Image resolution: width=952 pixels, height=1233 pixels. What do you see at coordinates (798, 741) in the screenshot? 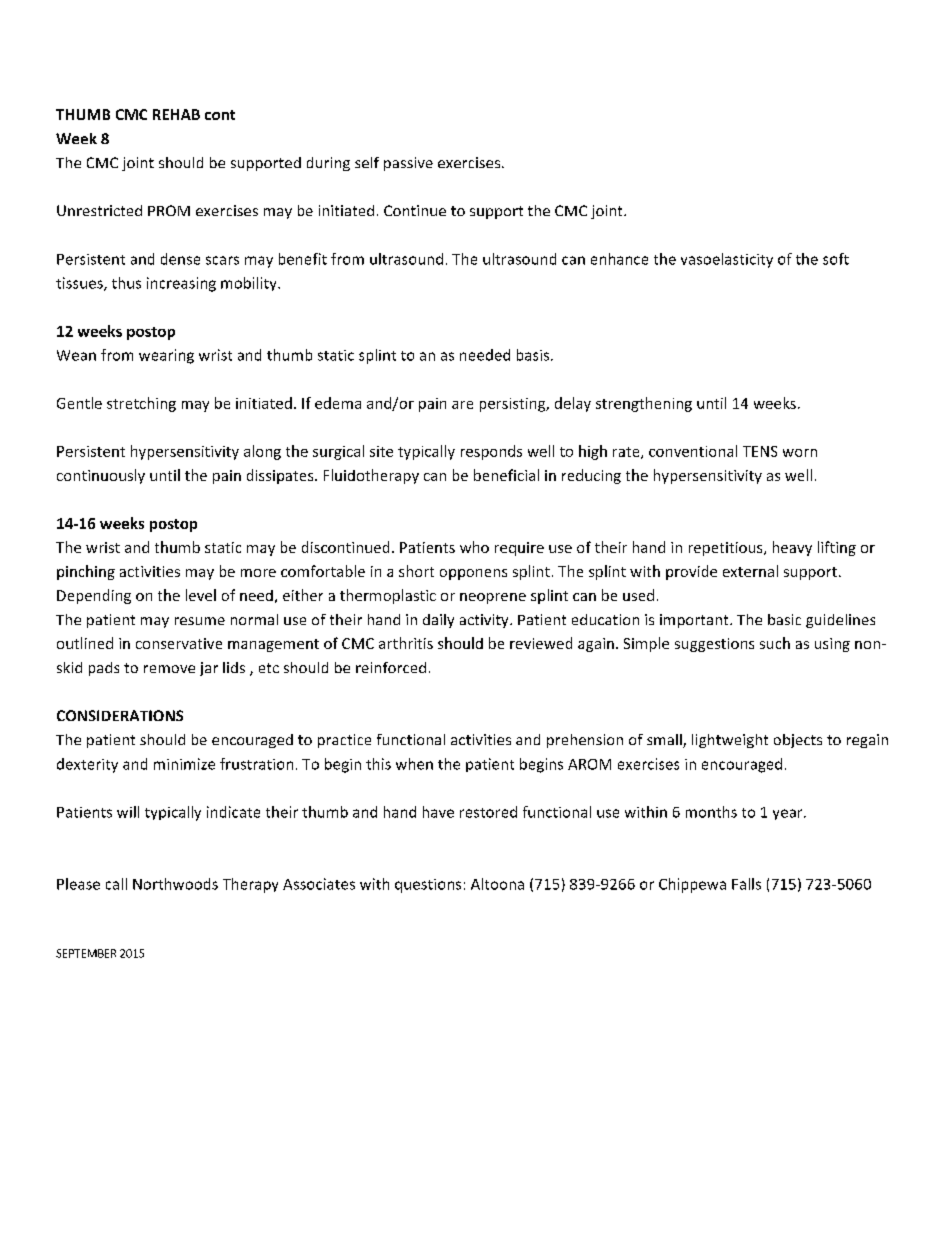
I see `objects` at bounding box center [798, 741].
